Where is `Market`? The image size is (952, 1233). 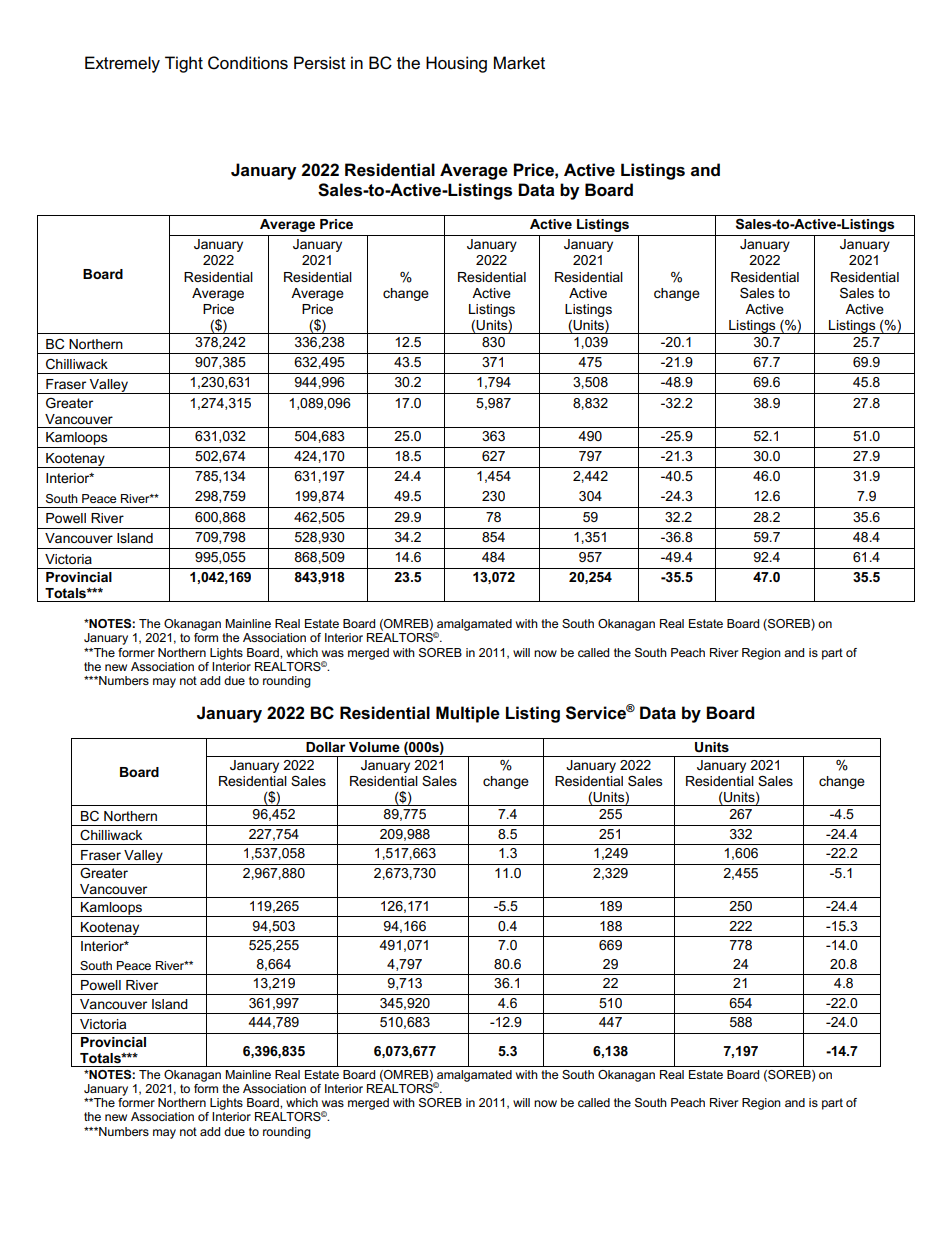
Market is located at coordinates (519, 63).
